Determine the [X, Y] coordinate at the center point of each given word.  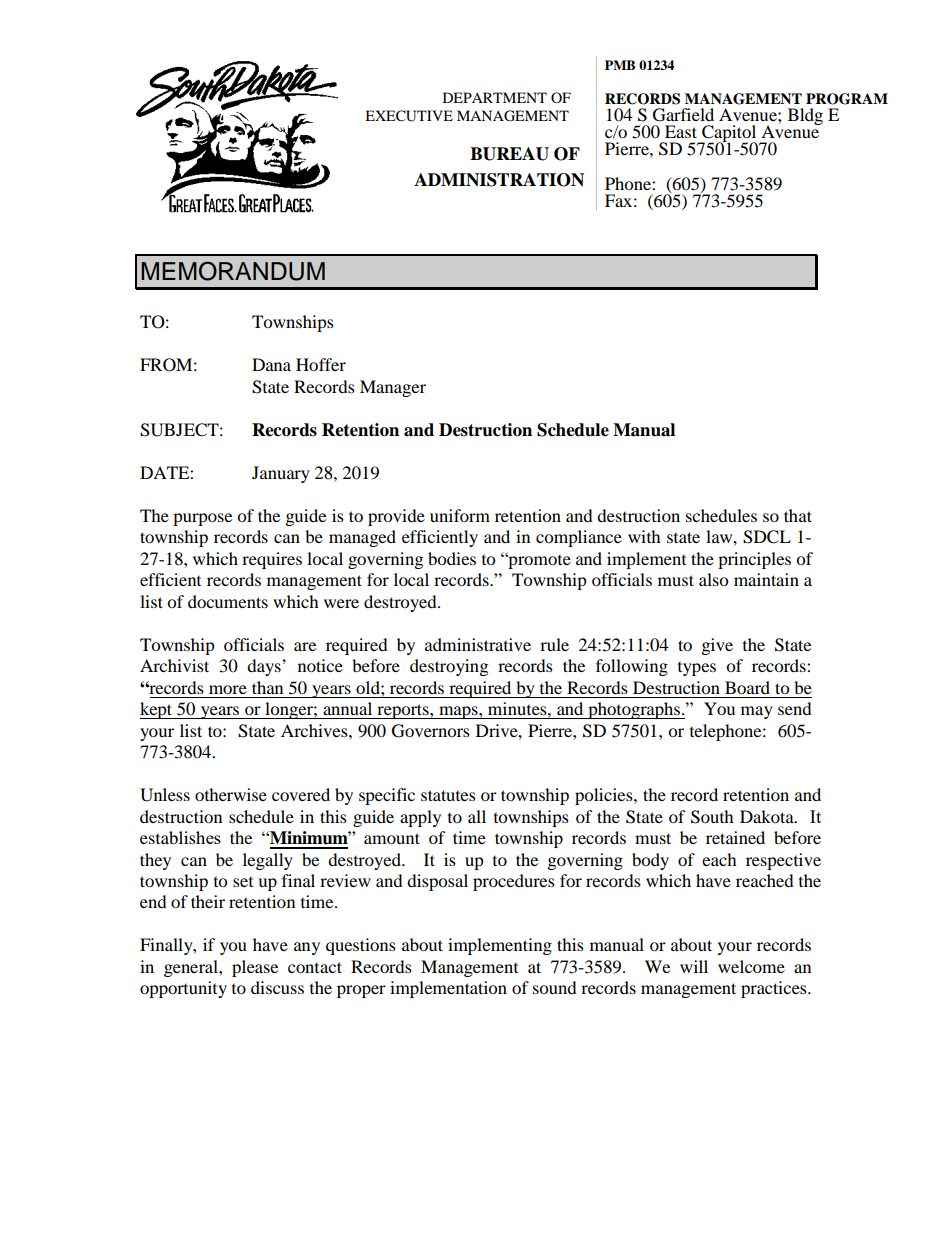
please [255, 968]
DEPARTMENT [495, 97]
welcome [751, 966]
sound [555, 987]
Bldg [805, 116]
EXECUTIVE [409, 116]
